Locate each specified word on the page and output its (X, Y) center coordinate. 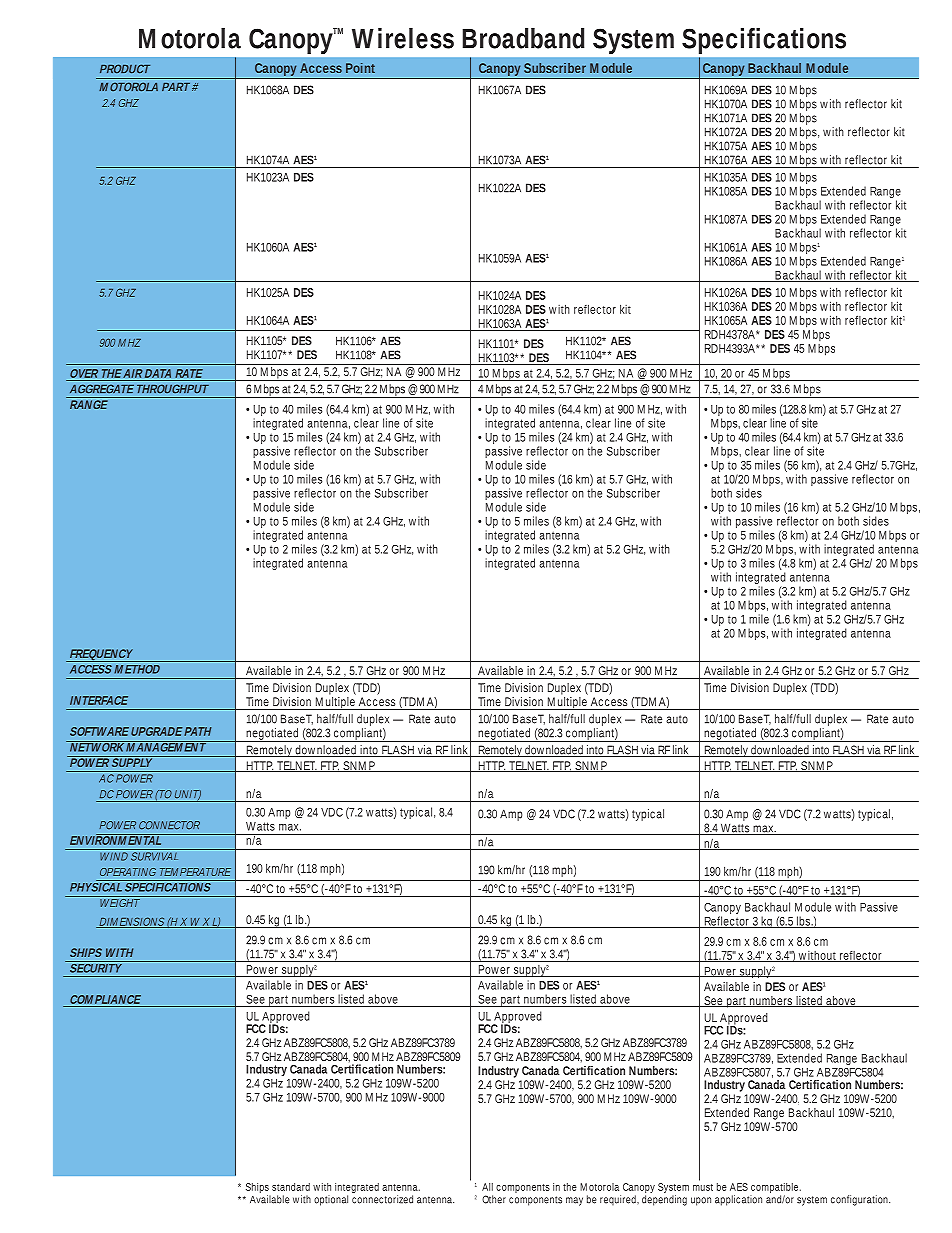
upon (701, 1201)
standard (291, 1187)
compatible (775, 1189)
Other (494, 1199)
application (738, 1200)
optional (331, 1200)
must (703, 1187)
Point (360, 68)
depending (664, 1200)
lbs (804, 922)
